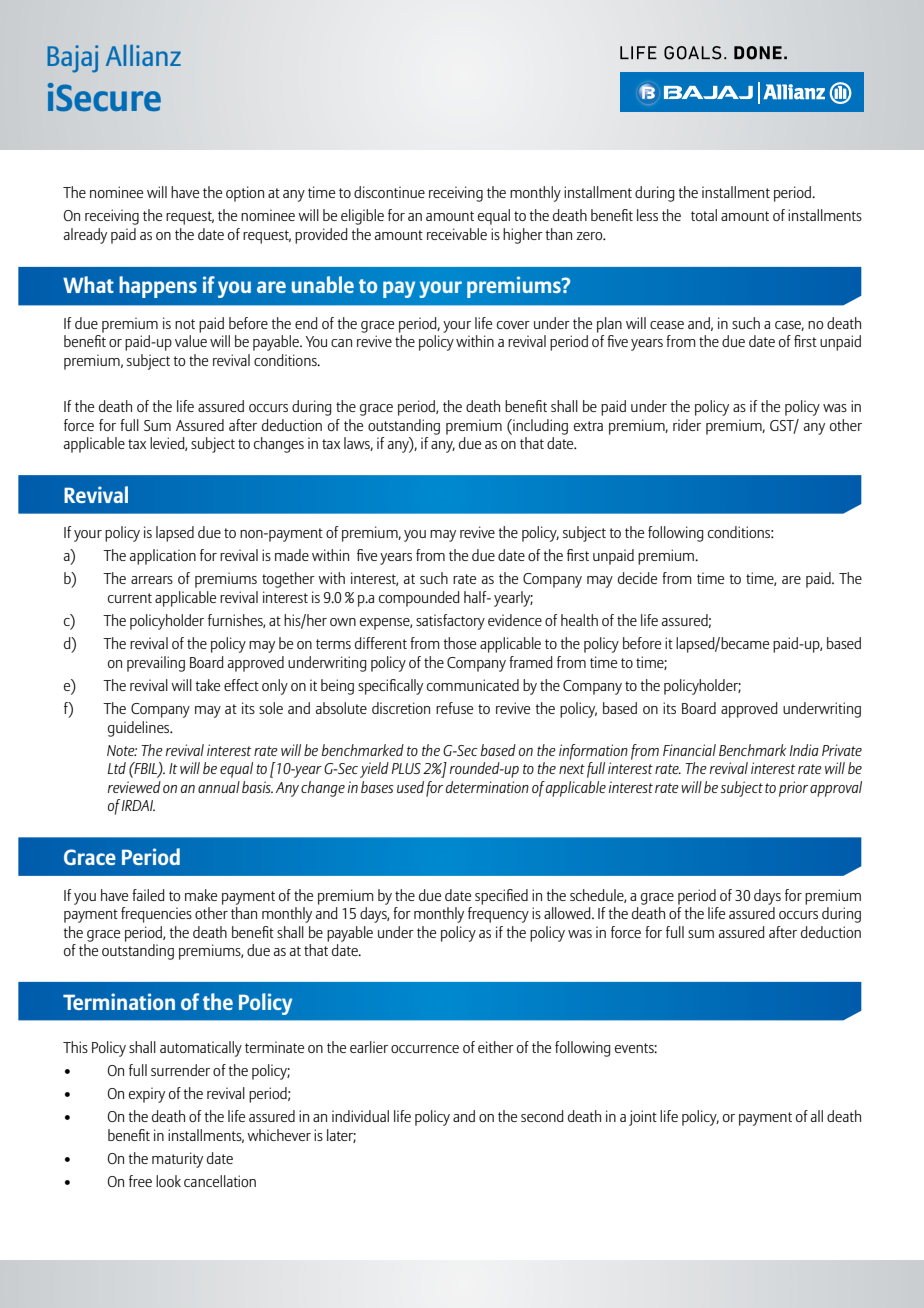 The image size is (924, 1308). Describe the element at coordinates (457, 234) in the document. I see `receivable` at that location.
